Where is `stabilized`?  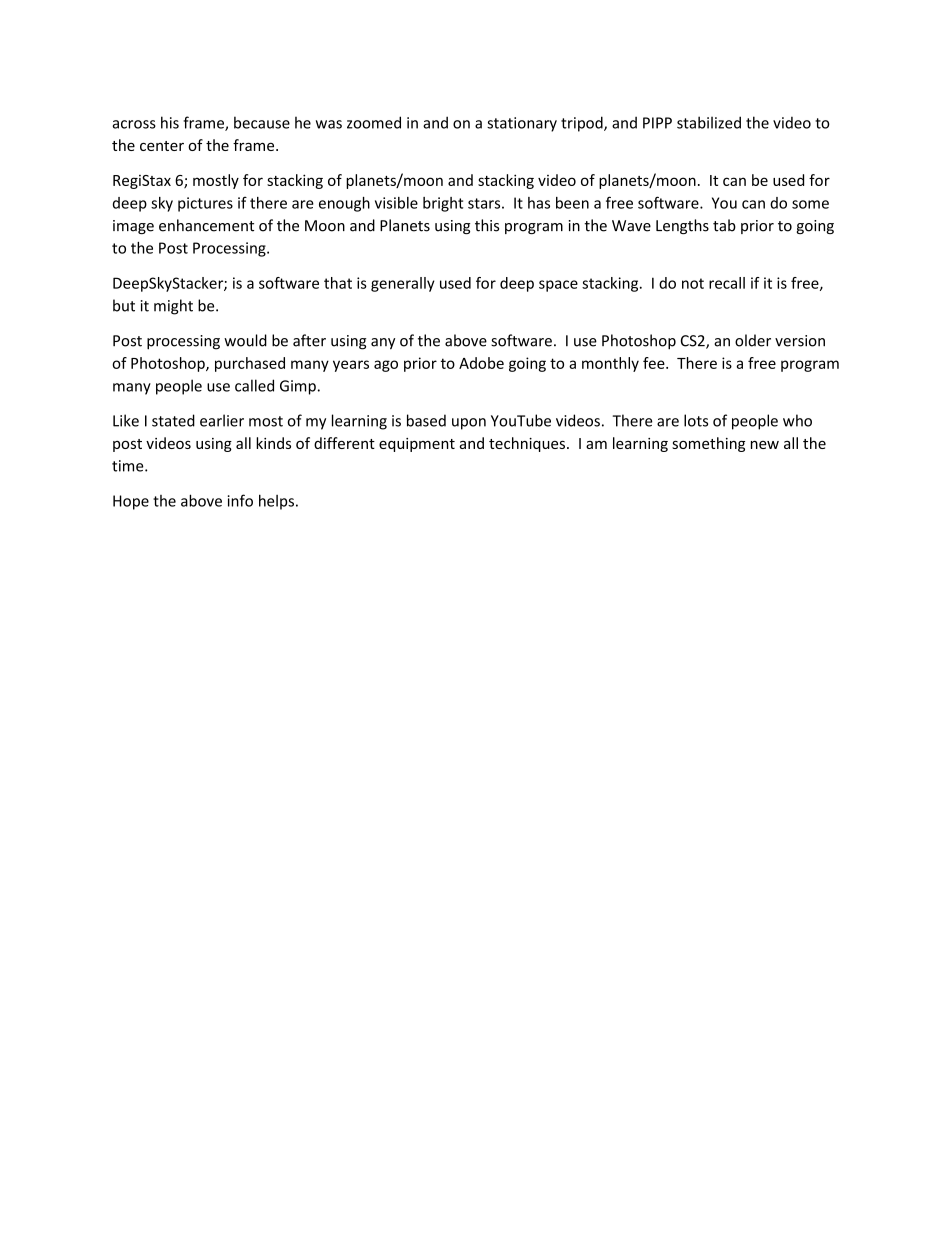 stabilized is located at coordinates (709, 122).
